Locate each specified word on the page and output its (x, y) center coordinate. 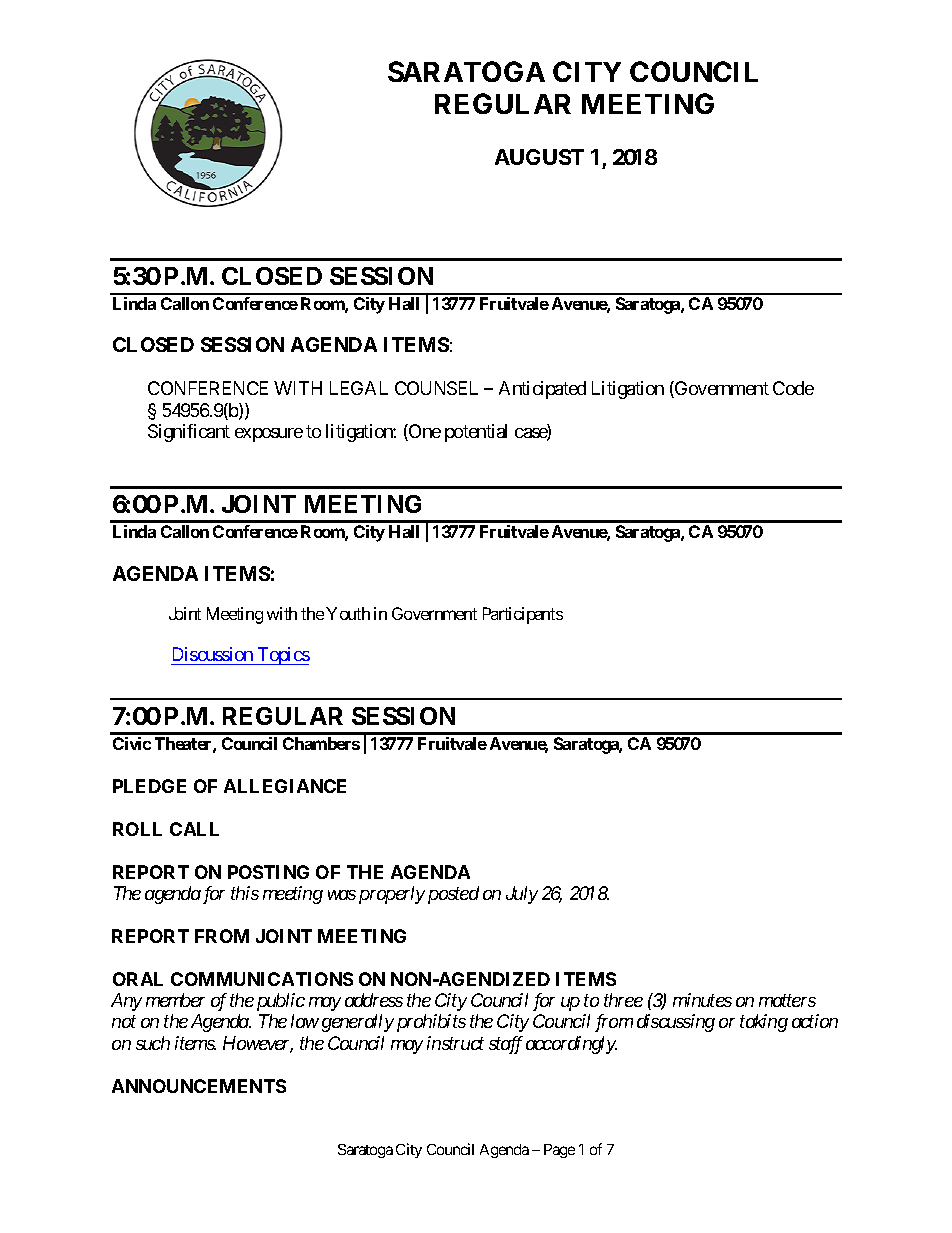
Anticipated (542, 390)
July (522, 895)
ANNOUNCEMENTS (199, 1086)
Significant (189, 433)
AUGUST (539, 157)
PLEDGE (149, 786)
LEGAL (359, 388)
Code (793, 388)
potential (476, 433)
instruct (455, 1043)
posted (453, 895)
